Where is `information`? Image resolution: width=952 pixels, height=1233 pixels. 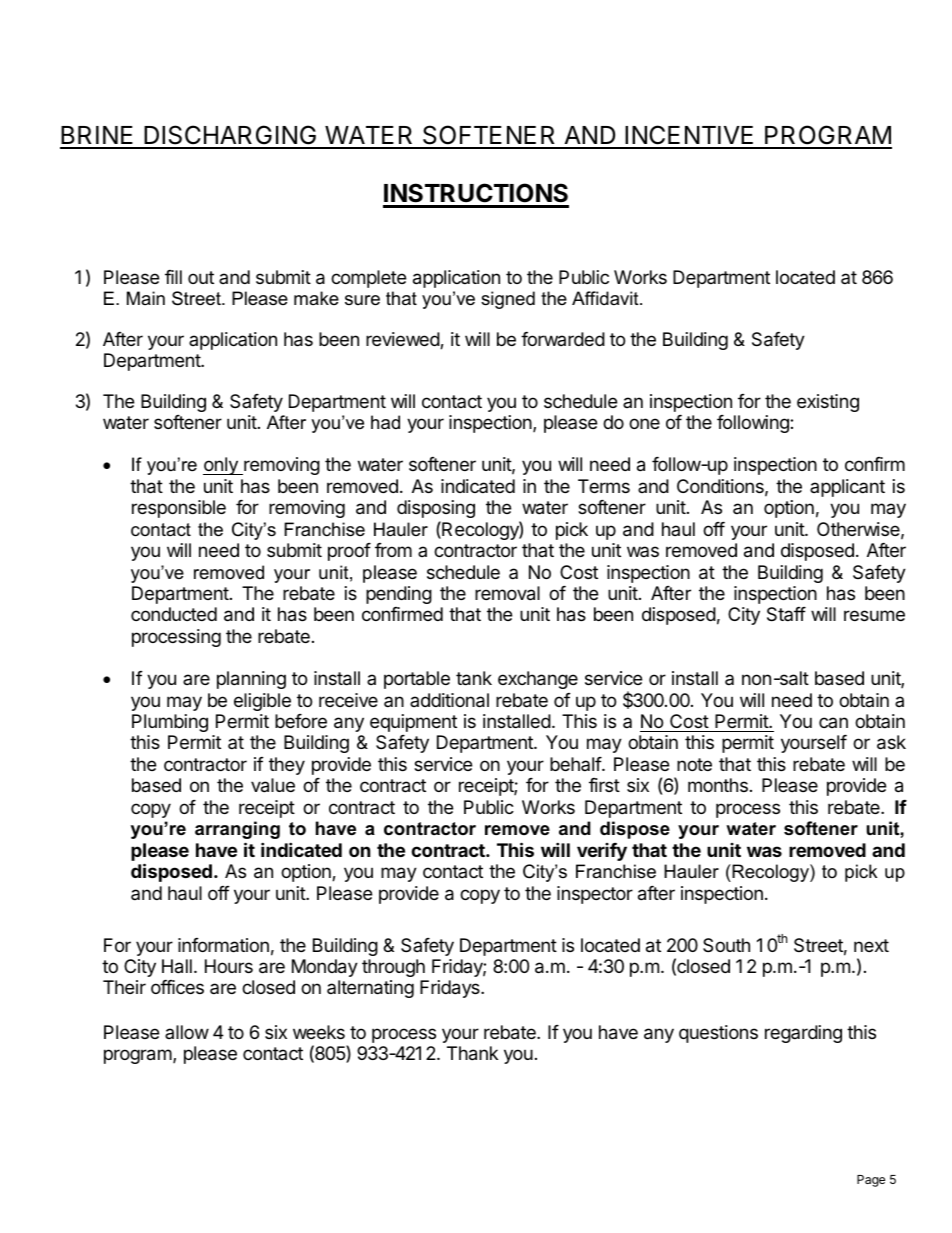
information is located at coordinates (223, 945).
